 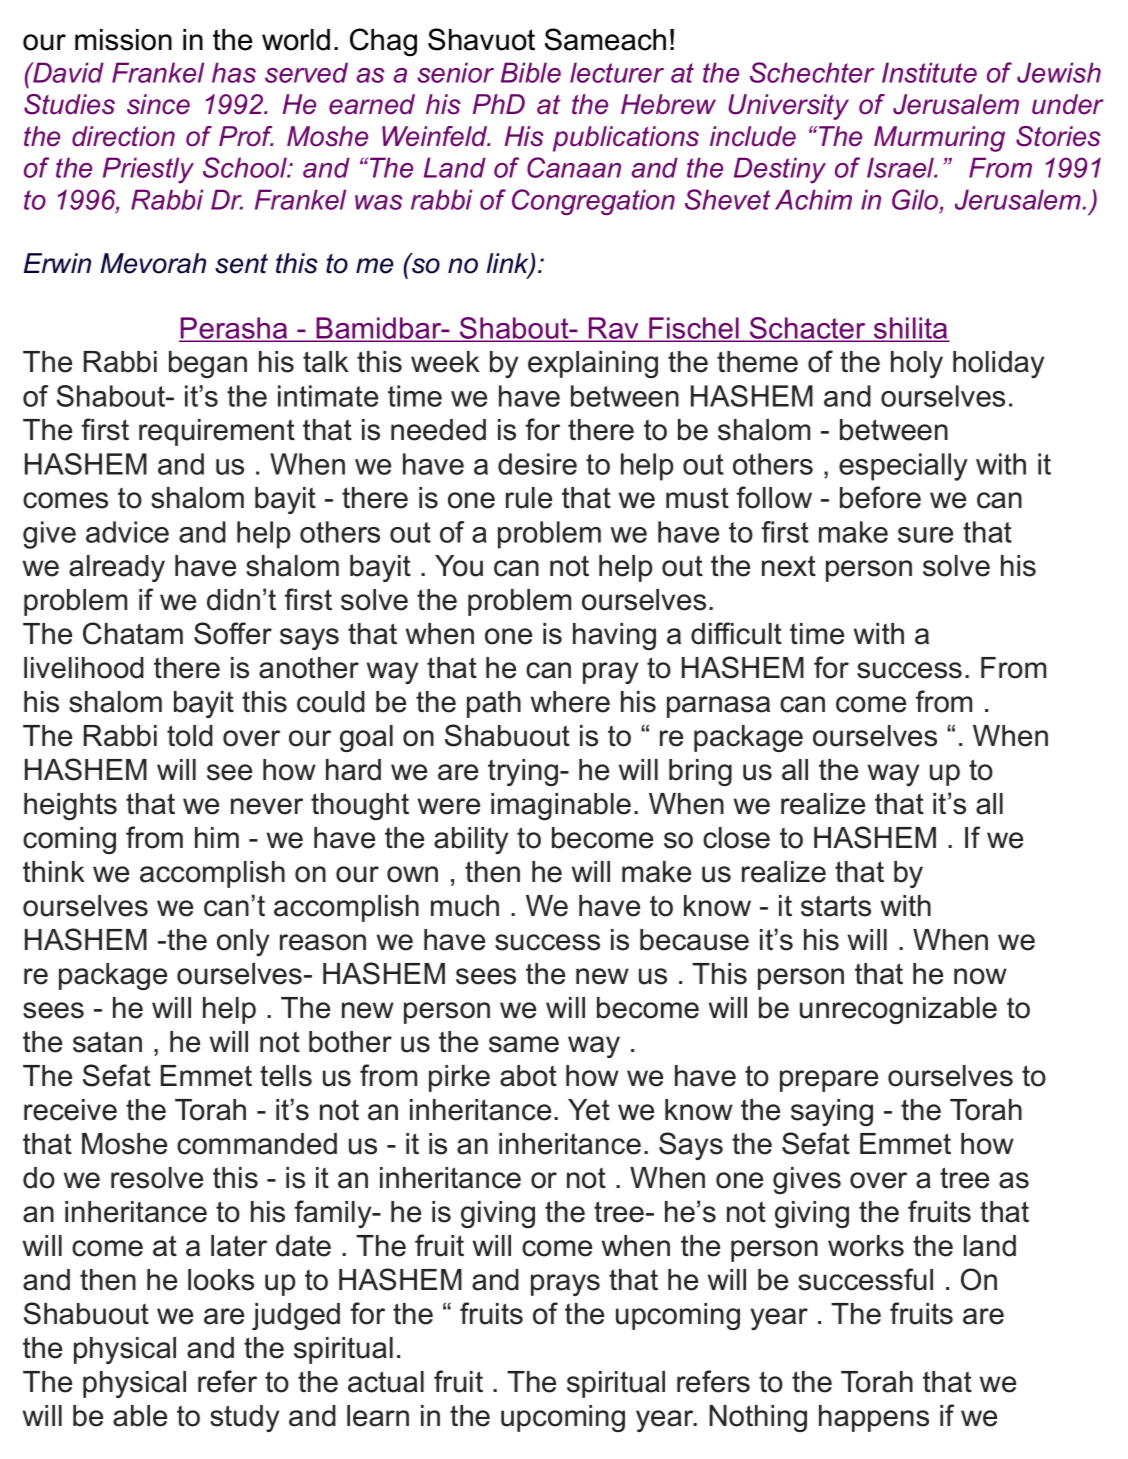 I want to click on holy, so click(x=917, y=364).
